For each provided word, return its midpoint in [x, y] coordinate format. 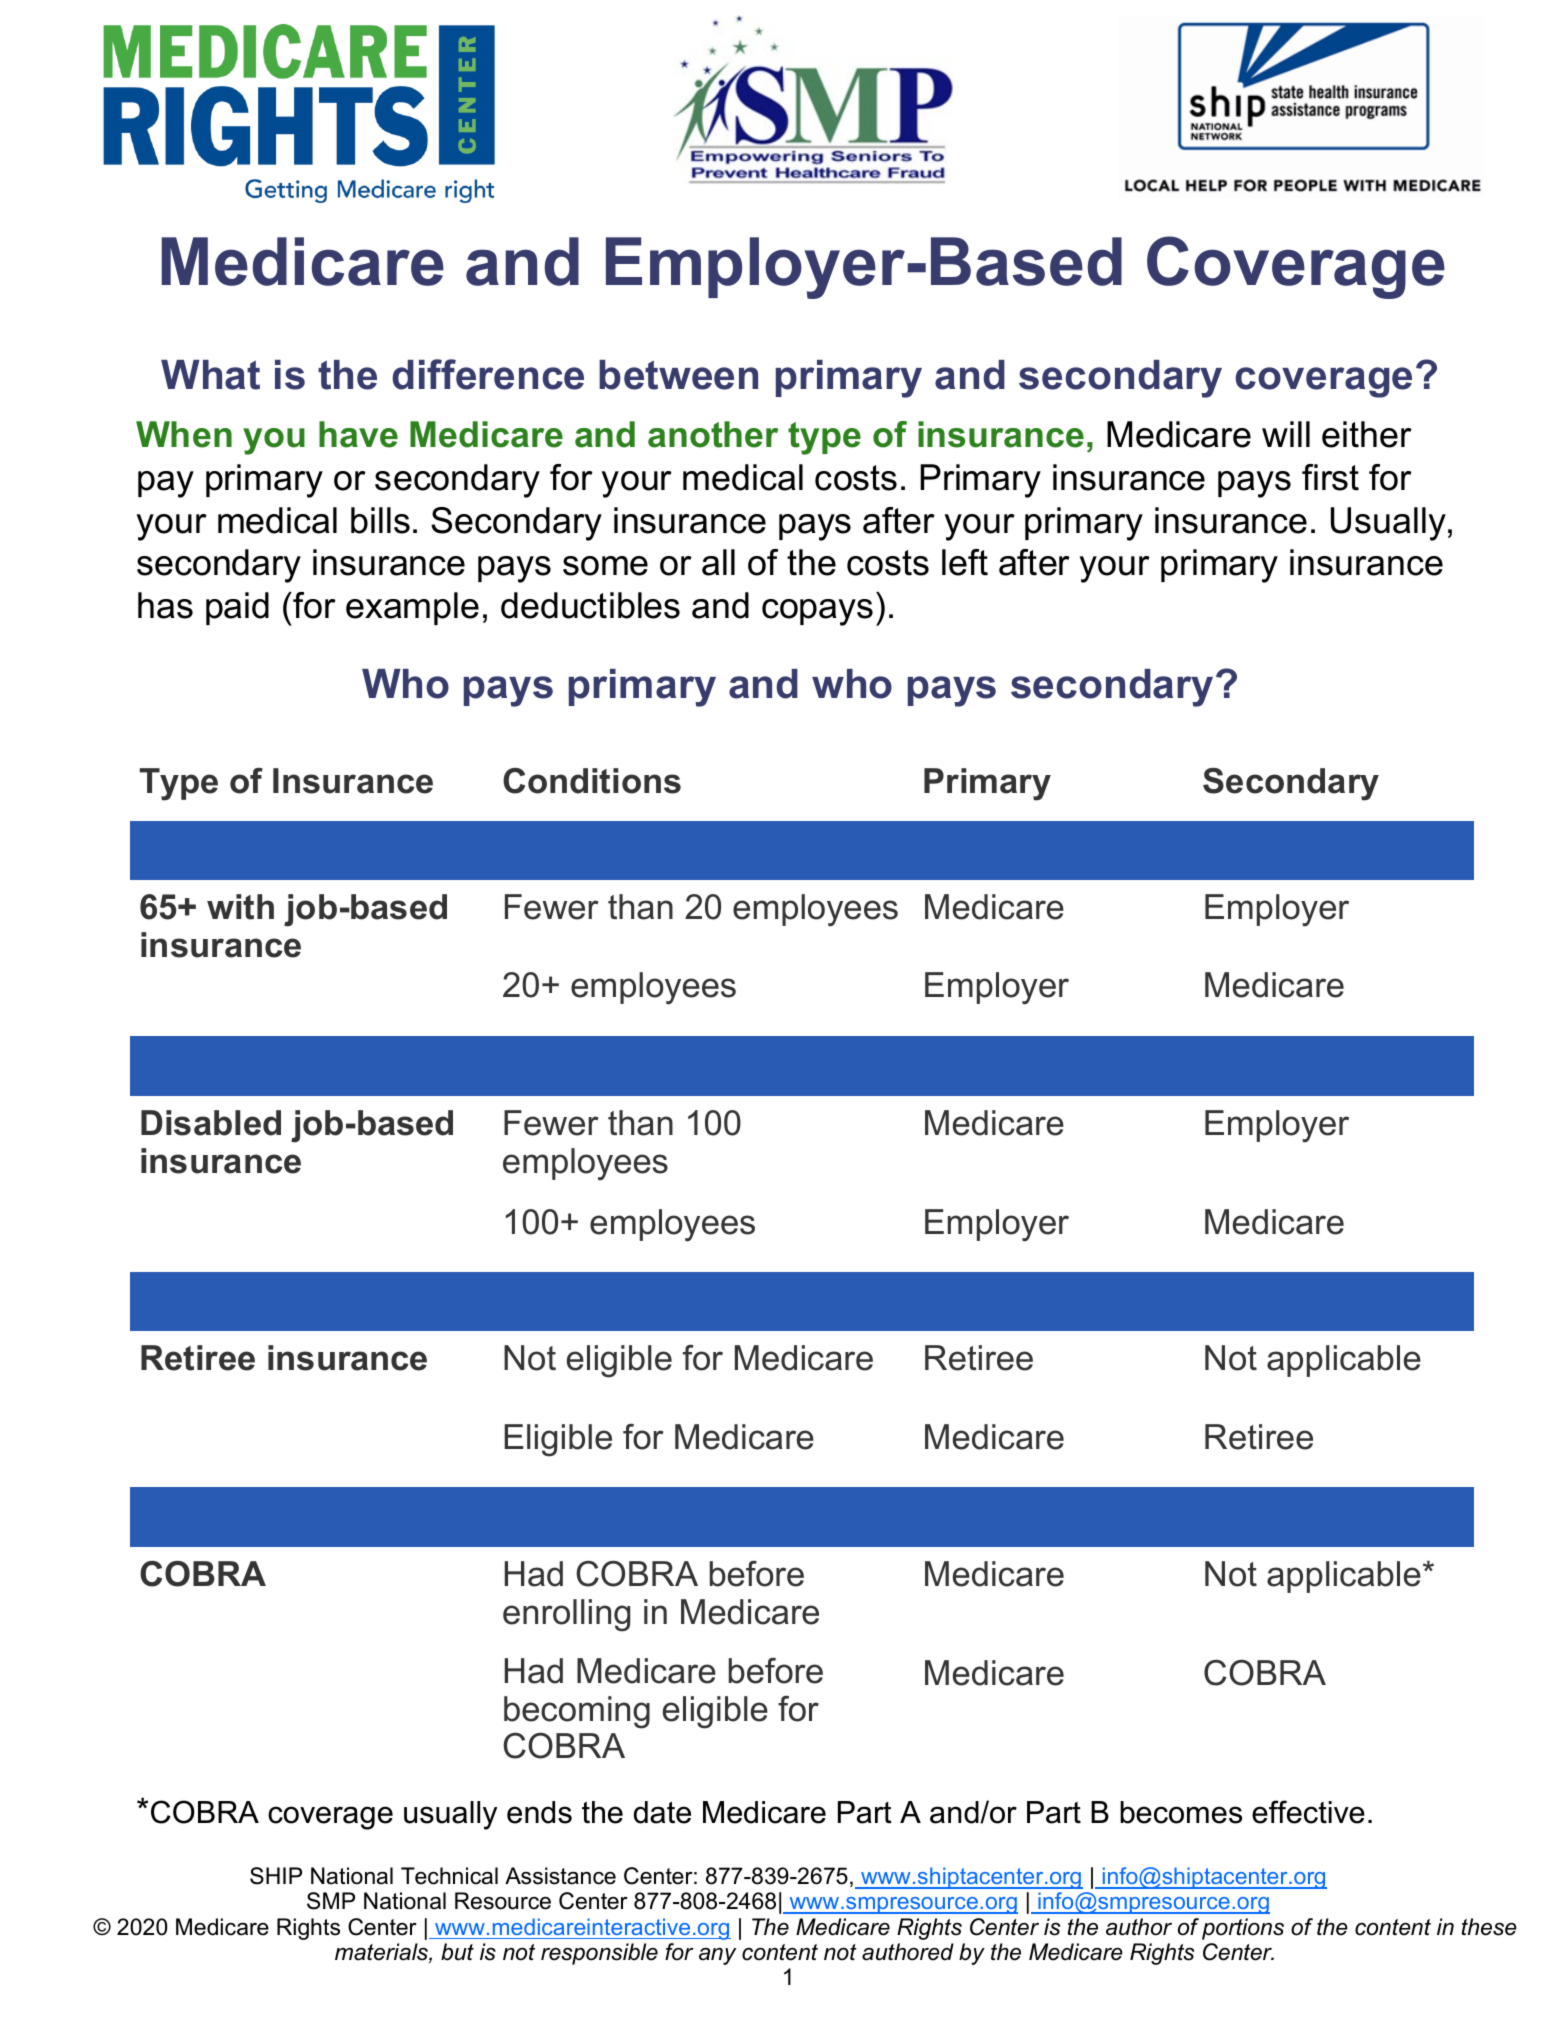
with [240, 907]
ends [539, 1812]
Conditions [592, 781]
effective [1308, 1812]
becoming [577, 1712]
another [713, 434]
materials [382, 1953]
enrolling [566, 1615]
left [965, 562]
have [358, 434]
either [1367, 434]
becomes [1181, 1812]
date [662, 1812]
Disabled [211, 1123]
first [1330, 477]
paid [237, 608]
